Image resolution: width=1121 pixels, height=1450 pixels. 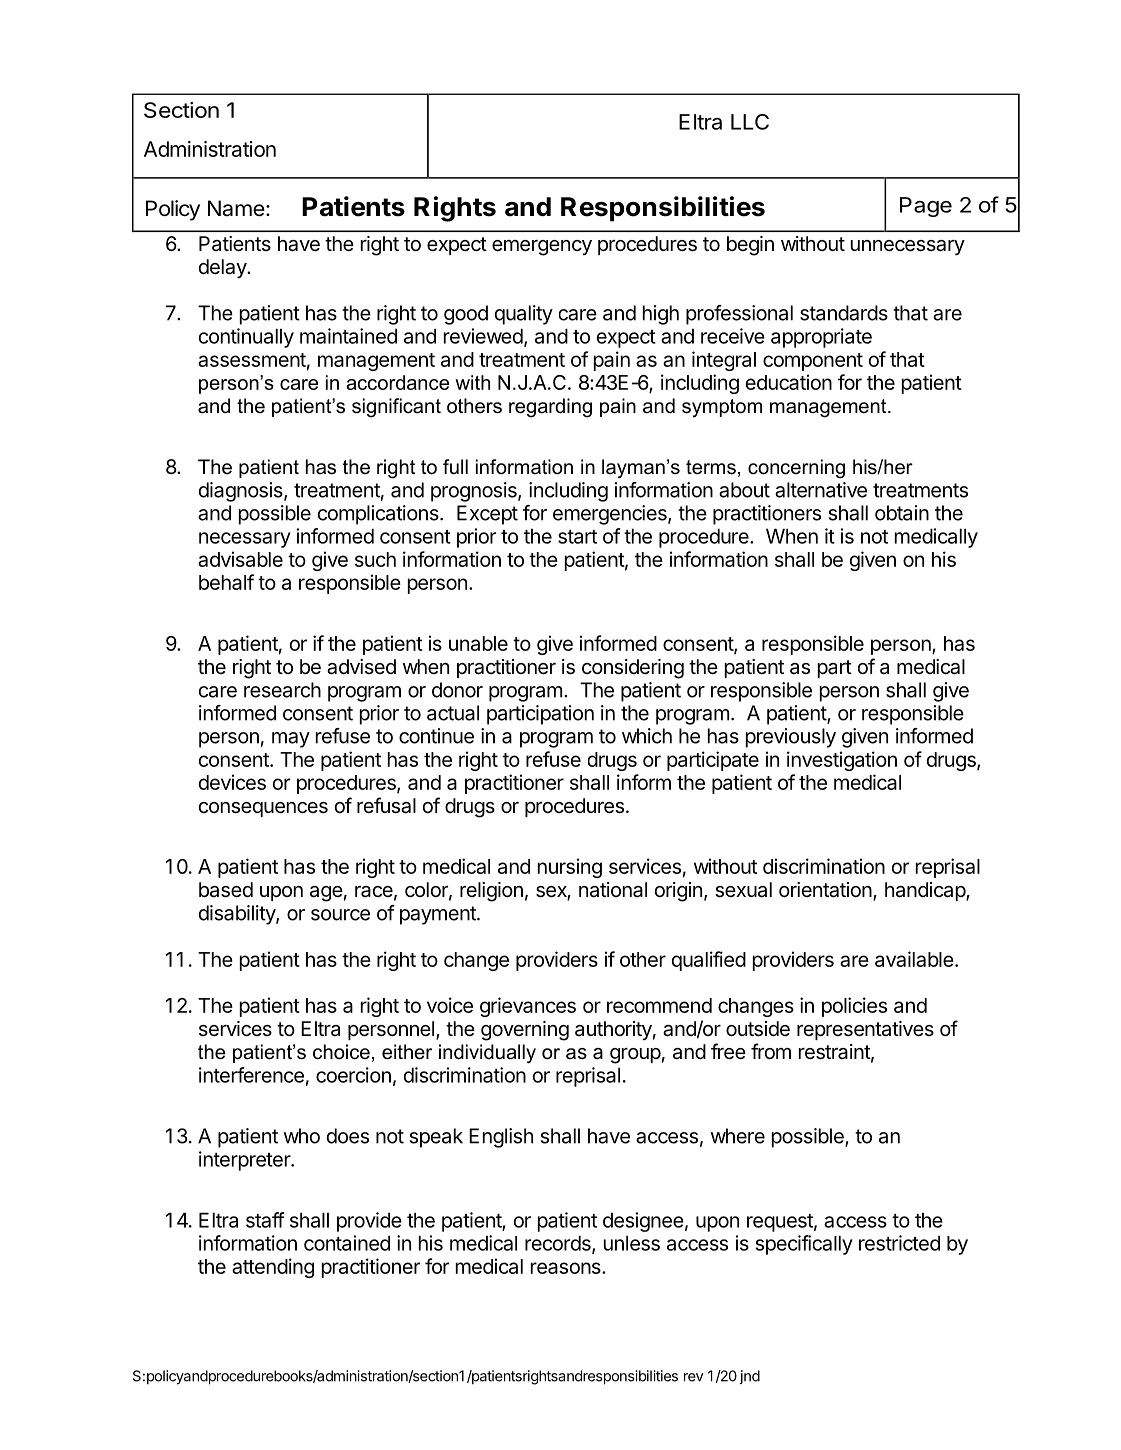 I want to click on concerning, so click(x=796, y=469).
